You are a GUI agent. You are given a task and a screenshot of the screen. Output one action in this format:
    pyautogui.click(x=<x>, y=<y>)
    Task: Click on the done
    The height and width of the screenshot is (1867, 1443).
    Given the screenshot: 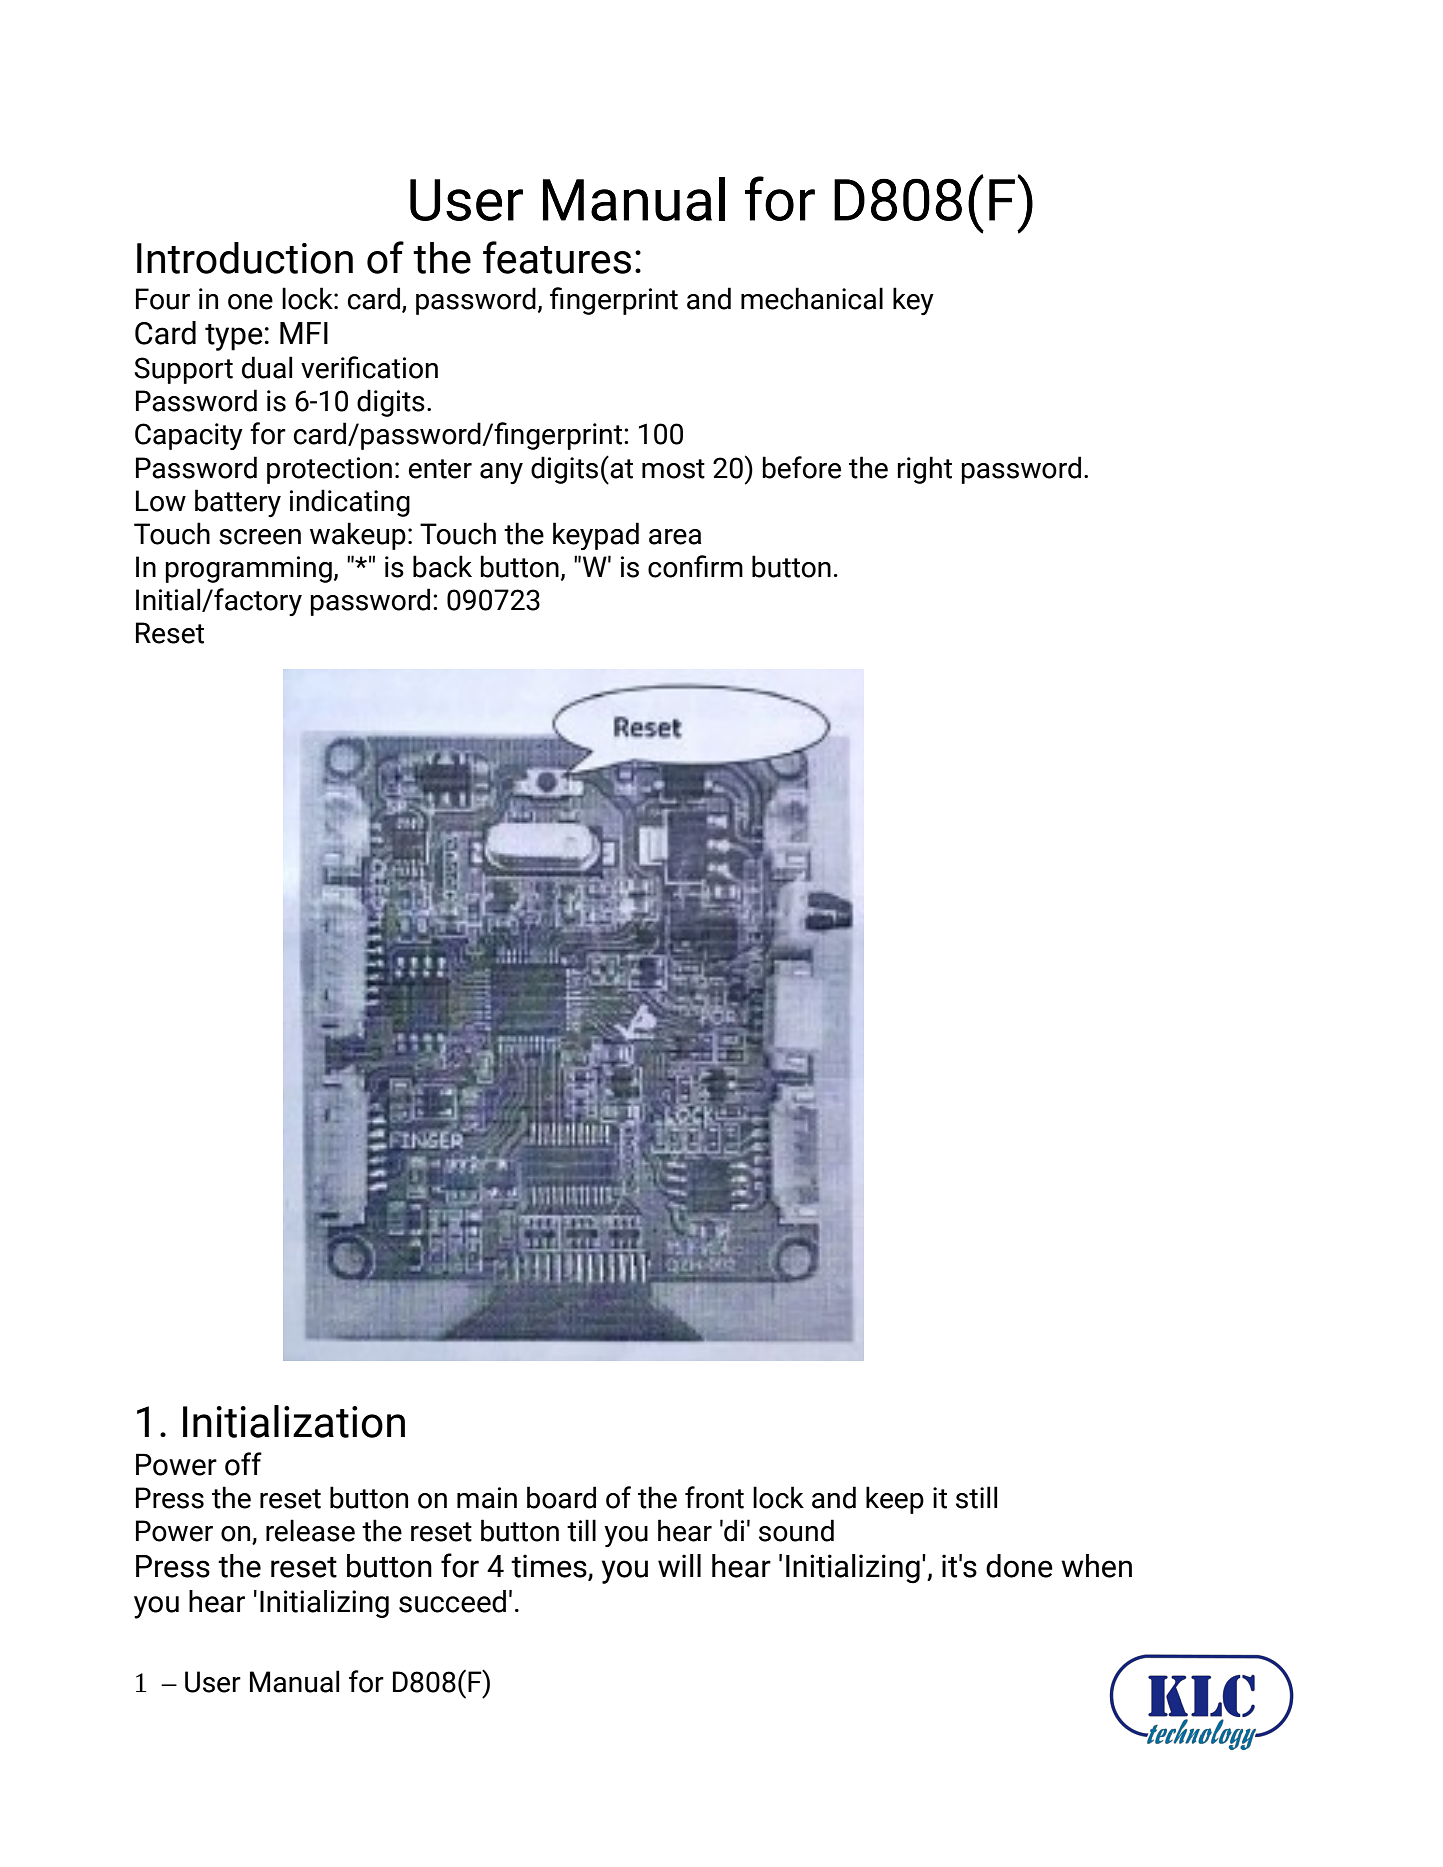 What is the action you would take?
    pyautogui.click(x=1019, y=1566)
